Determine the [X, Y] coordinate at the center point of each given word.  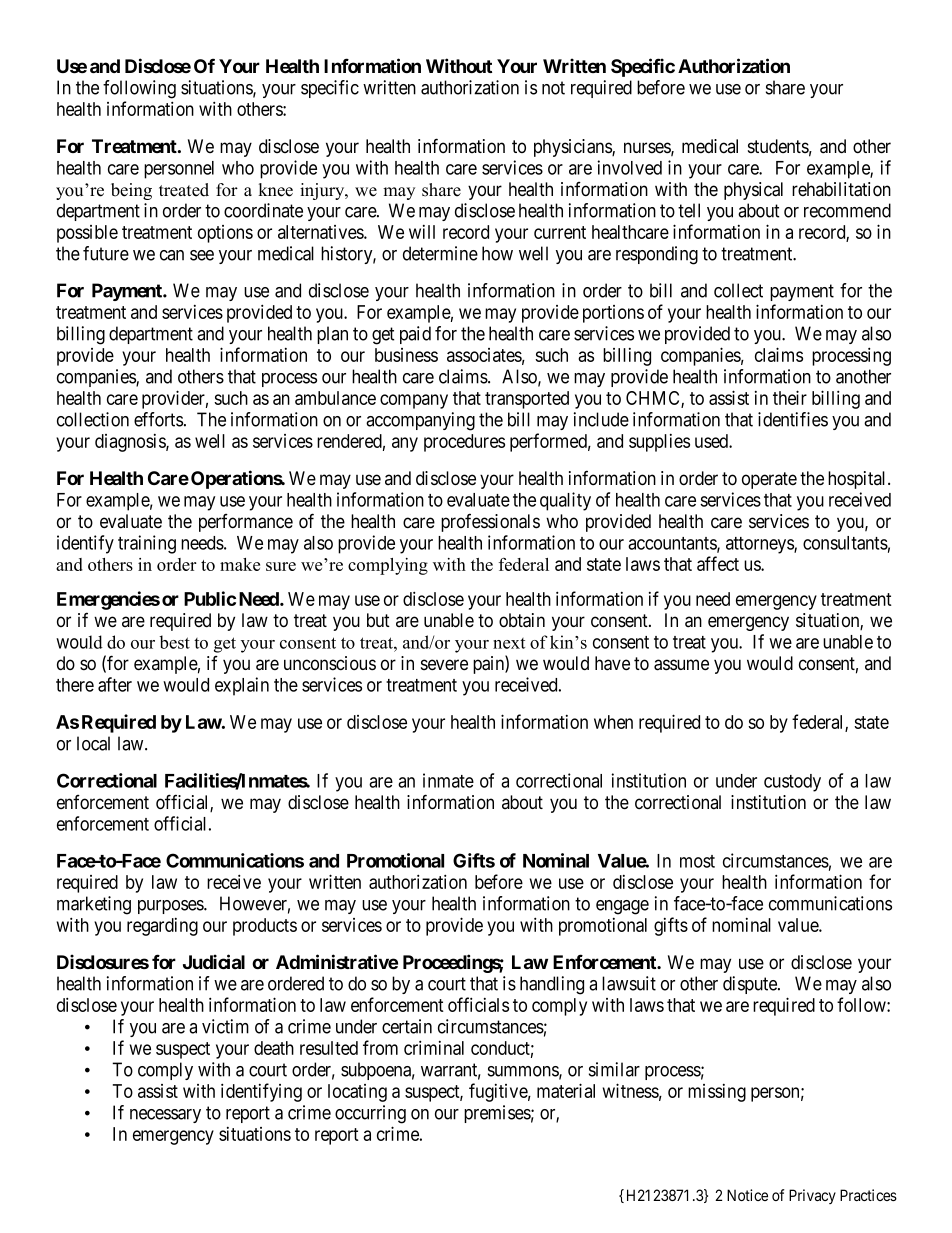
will [422, 232]
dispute [751, 985]
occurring [370, 1114]
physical [753, 191]
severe [444, 665]
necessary [165, 1116]
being [131, 191]
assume [681, 665]
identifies [793, 419]
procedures [464, 443]
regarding [162, 927]
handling [552, 985]
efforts [158, 419]
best [175, 642]
